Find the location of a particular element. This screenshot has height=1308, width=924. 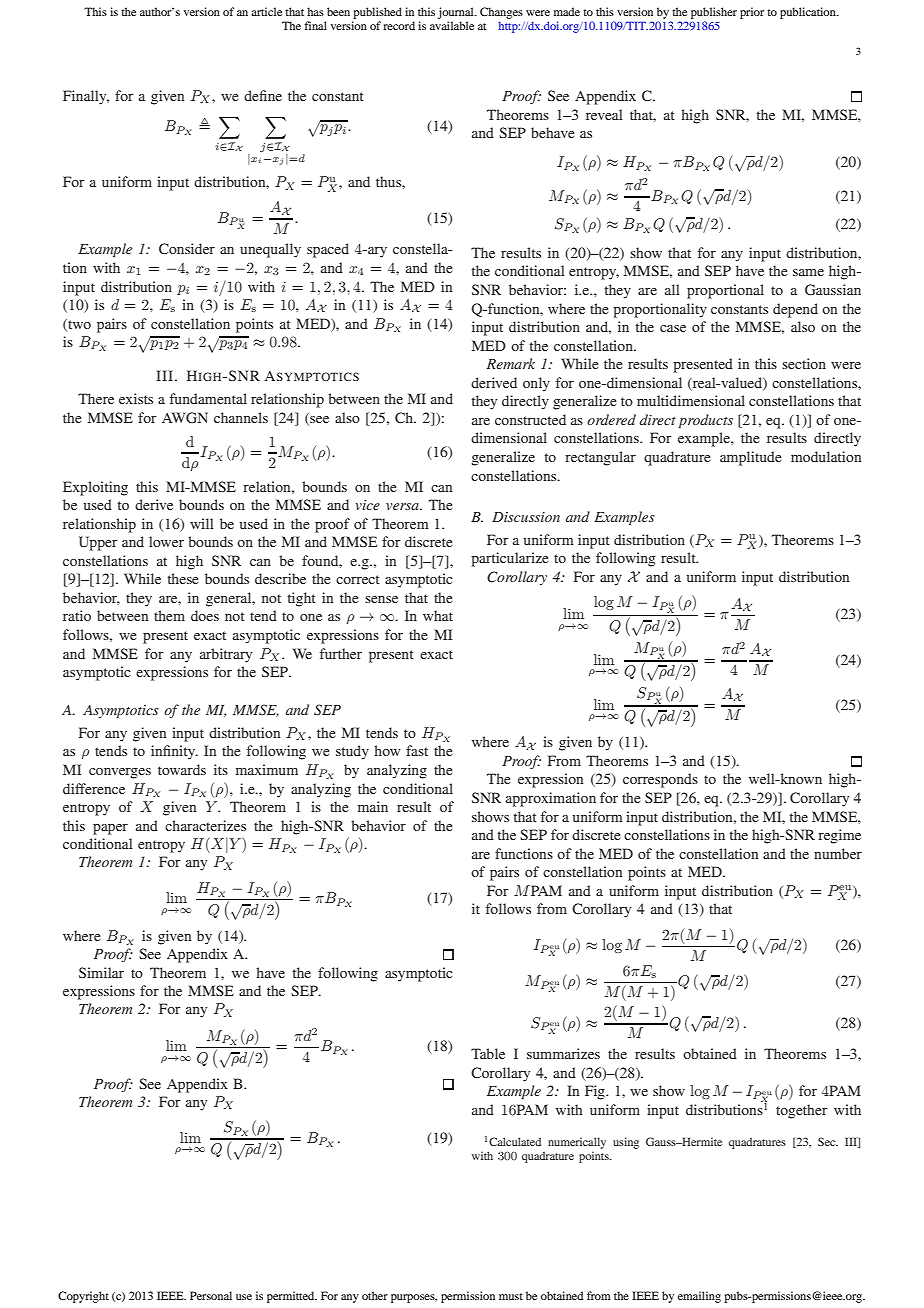

Personal is located at coordinates (211, 1295).
